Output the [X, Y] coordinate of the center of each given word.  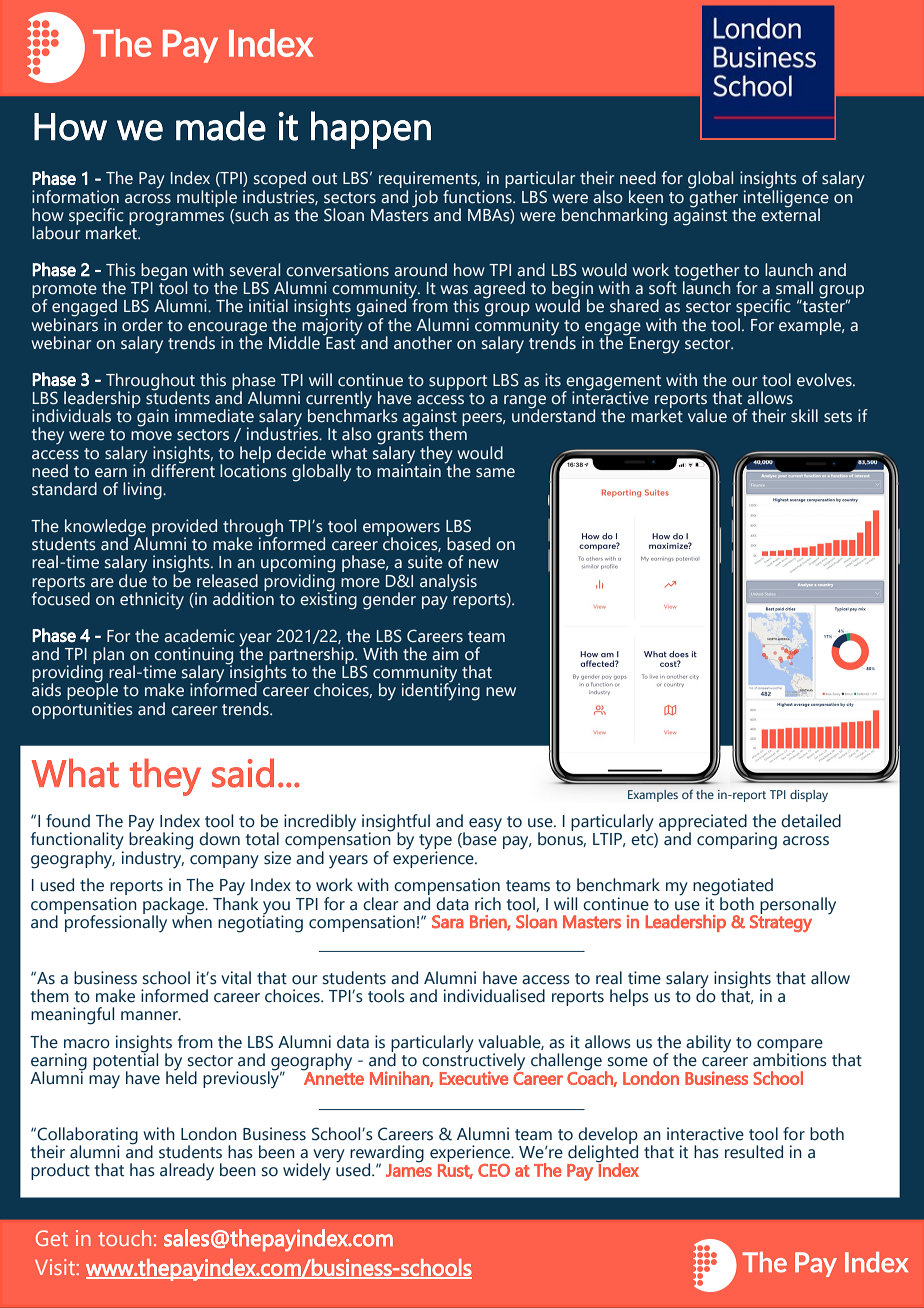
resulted [754, 1152]
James [409, 1169]
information [75, 197]
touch [124, 1238]
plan [108, 655]
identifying [441, 691]
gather [714, 198]
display [809, 796]
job [425, 199]
